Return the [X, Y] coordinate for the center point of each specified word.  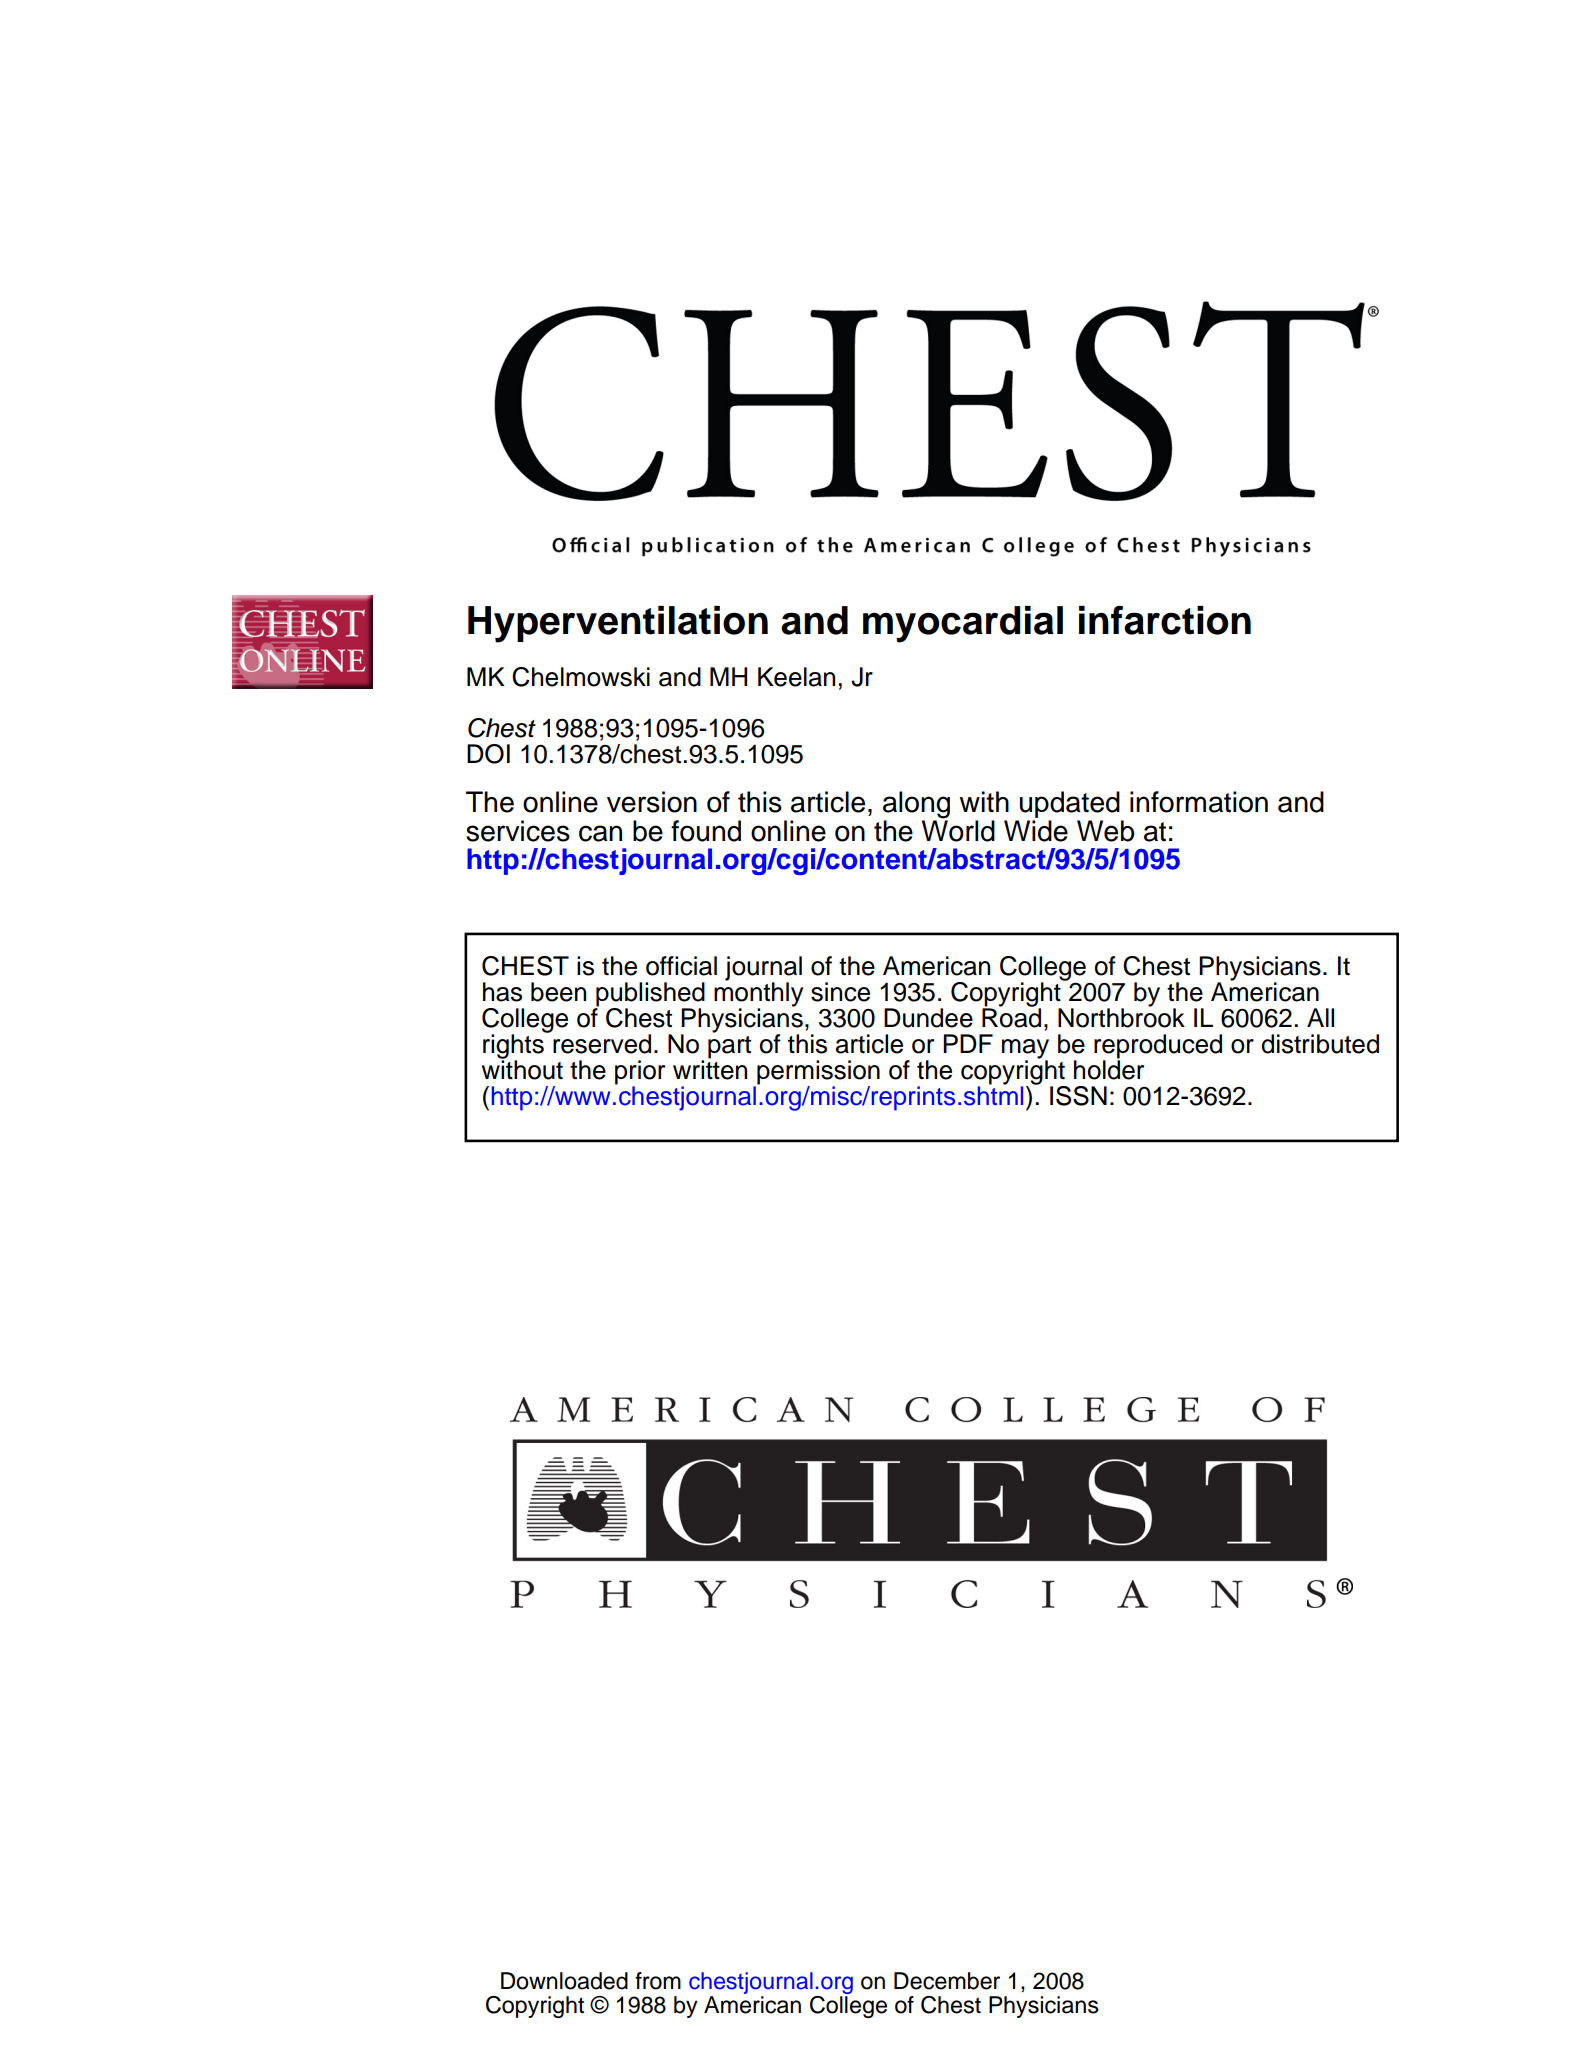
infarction [1165, 620]
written [710, 1069]
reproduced [1158, 1047]
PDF [968, 1043]
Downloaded [564, 1981]
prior [640, 1073]
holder [1109, 1069]
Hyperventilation [618, 624]
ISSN [1078, 1096]
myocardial [963, 624]
